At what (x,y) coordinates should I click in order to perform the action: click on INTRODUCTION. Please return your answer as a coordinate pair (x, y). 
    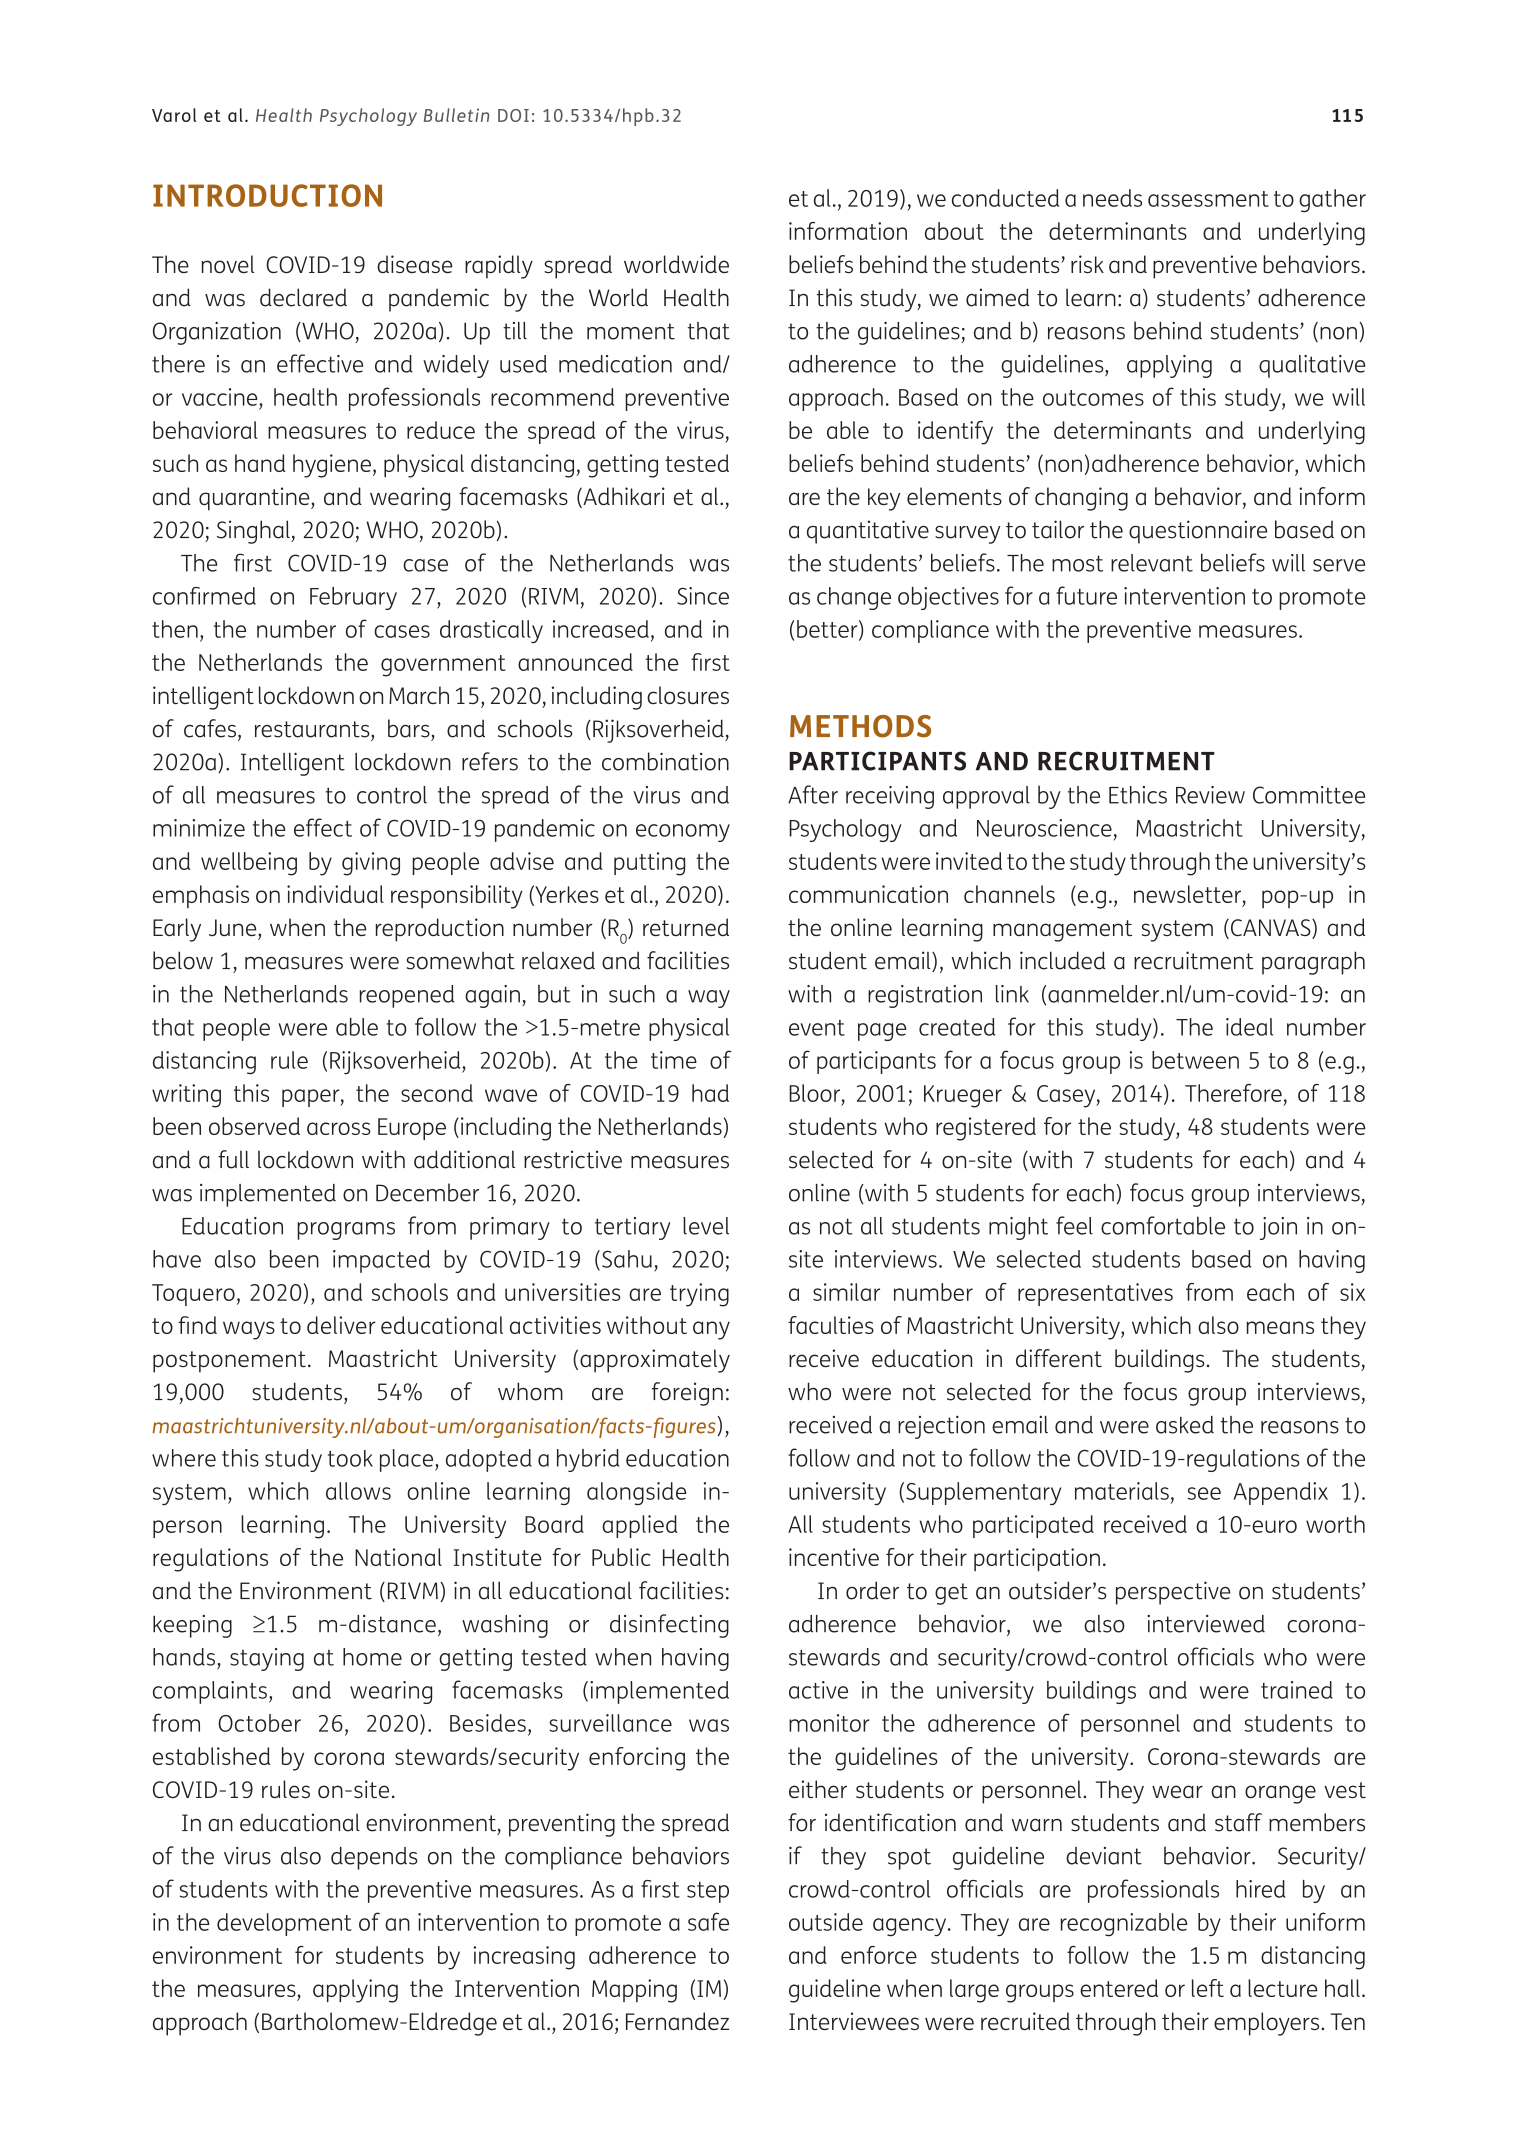
    Looking at the image, I should click on (267, 195).
